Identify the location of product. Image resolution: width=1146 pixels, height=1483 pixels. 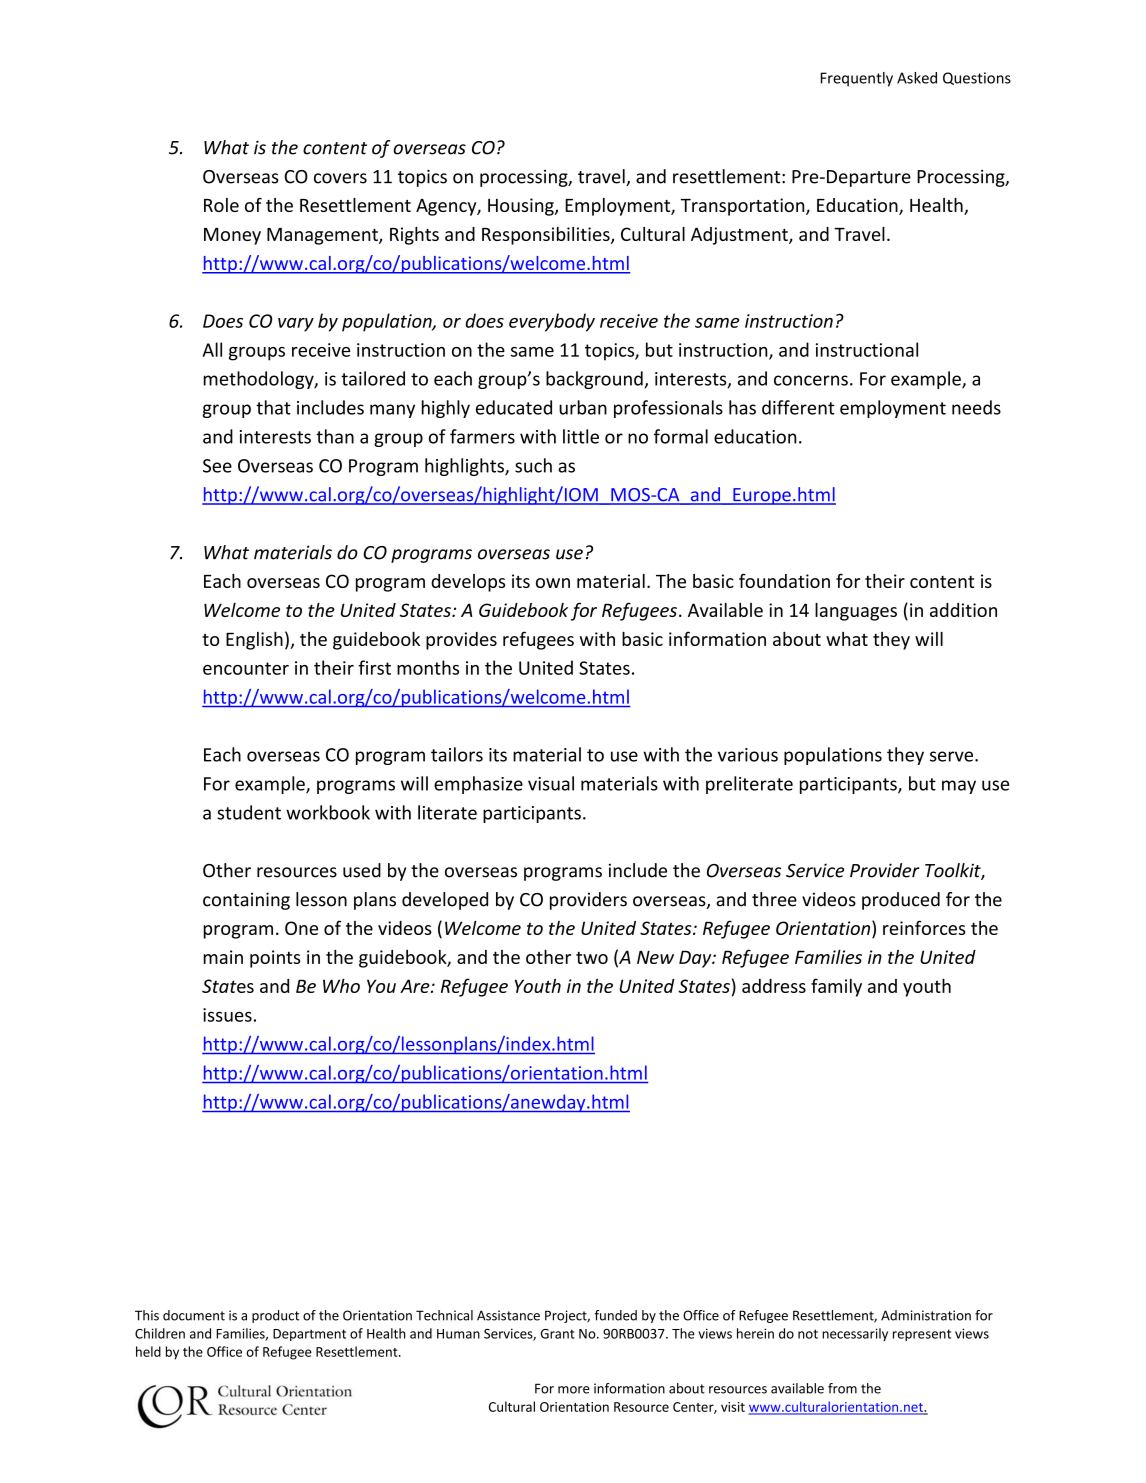
(275, 1316).
